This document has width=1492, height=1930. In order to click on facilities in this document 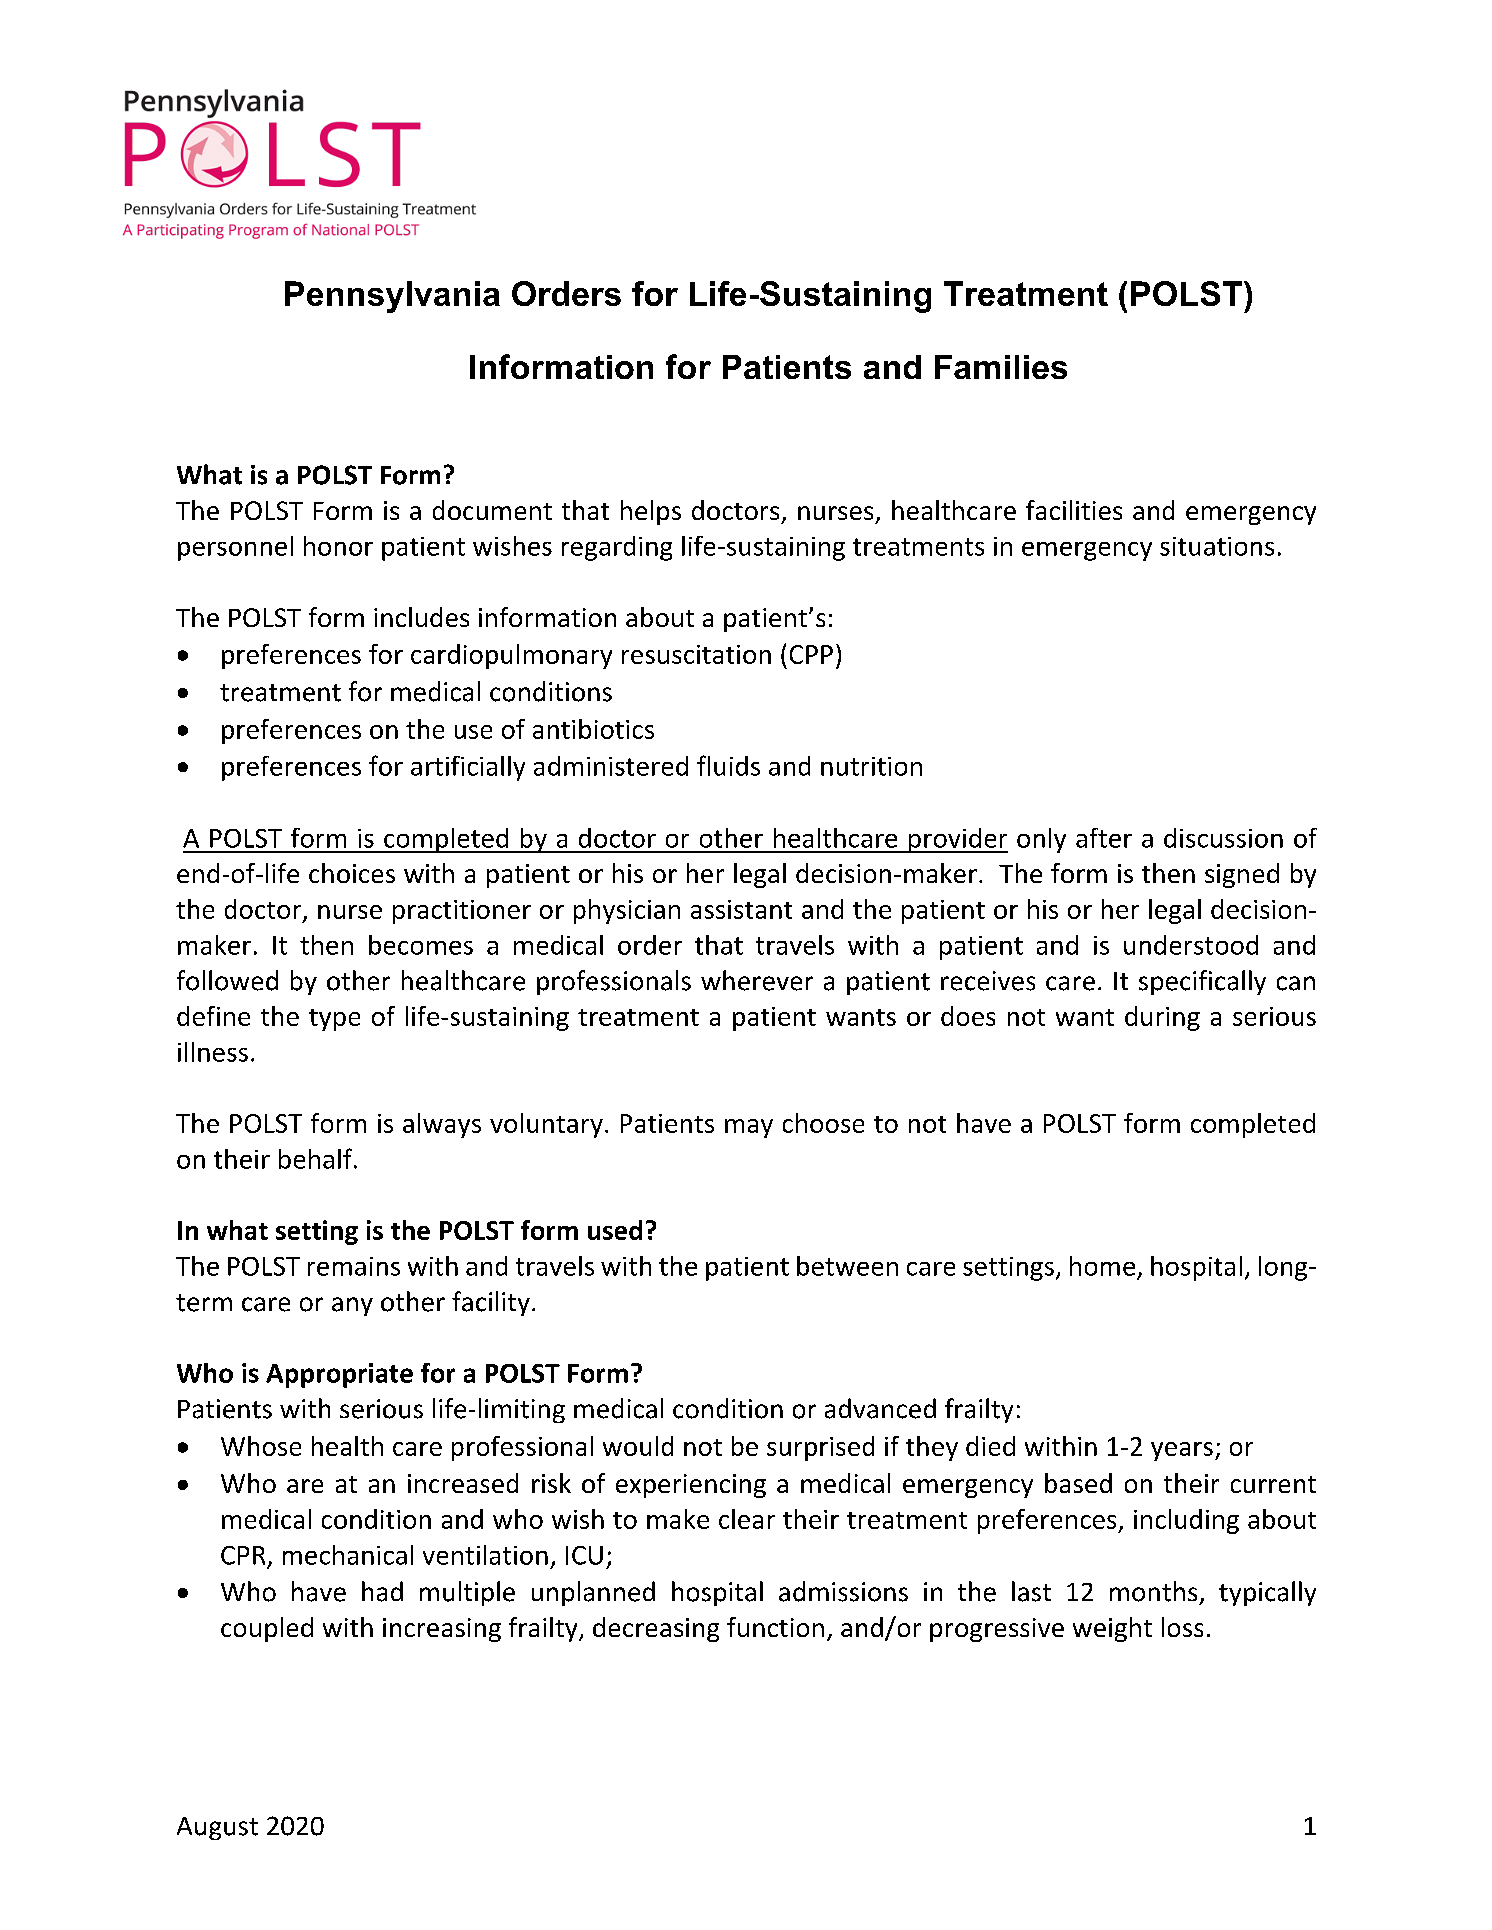, I will do `click(1074, 510)`.
